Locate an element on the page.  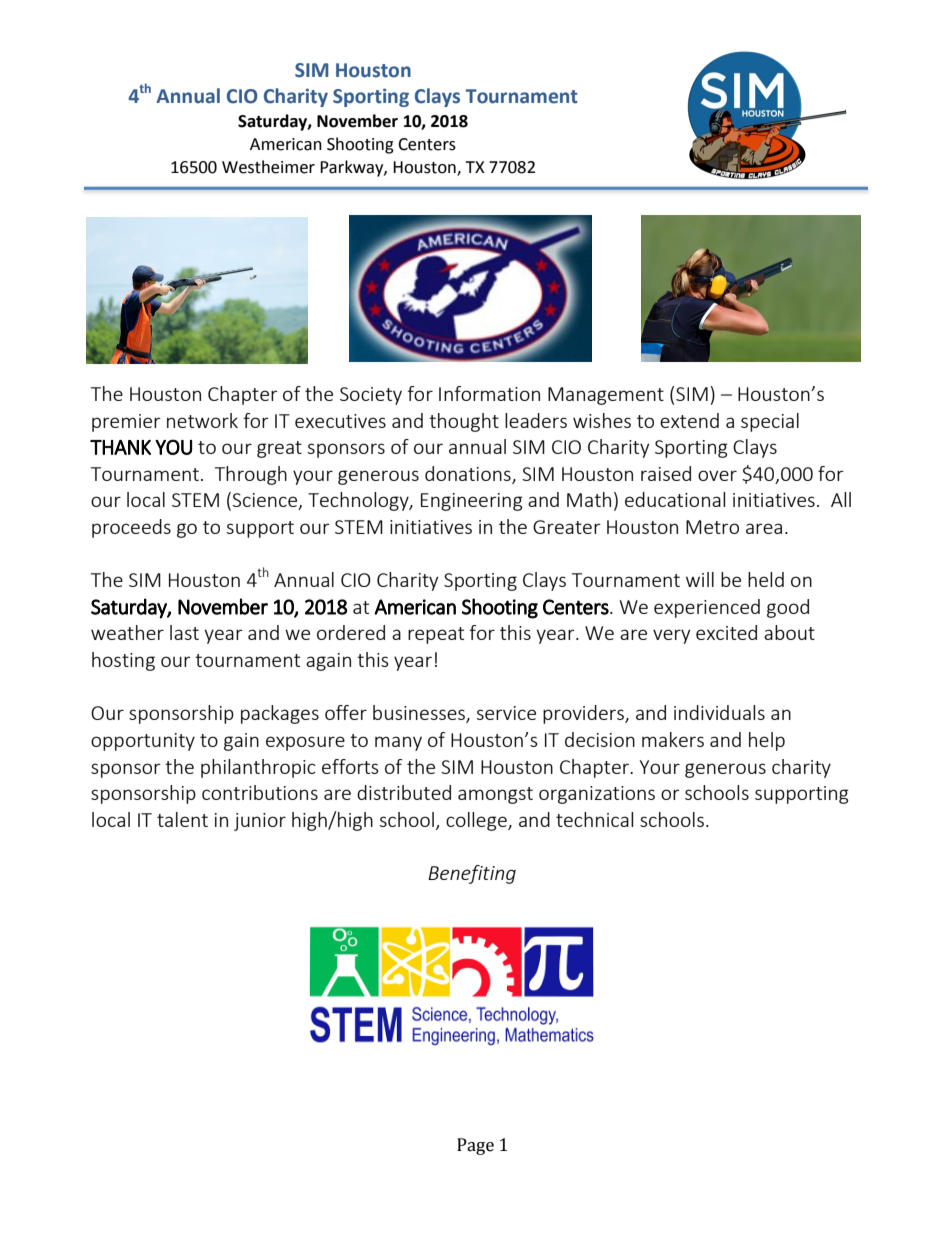
technical is located at coordinates (594, 819).
